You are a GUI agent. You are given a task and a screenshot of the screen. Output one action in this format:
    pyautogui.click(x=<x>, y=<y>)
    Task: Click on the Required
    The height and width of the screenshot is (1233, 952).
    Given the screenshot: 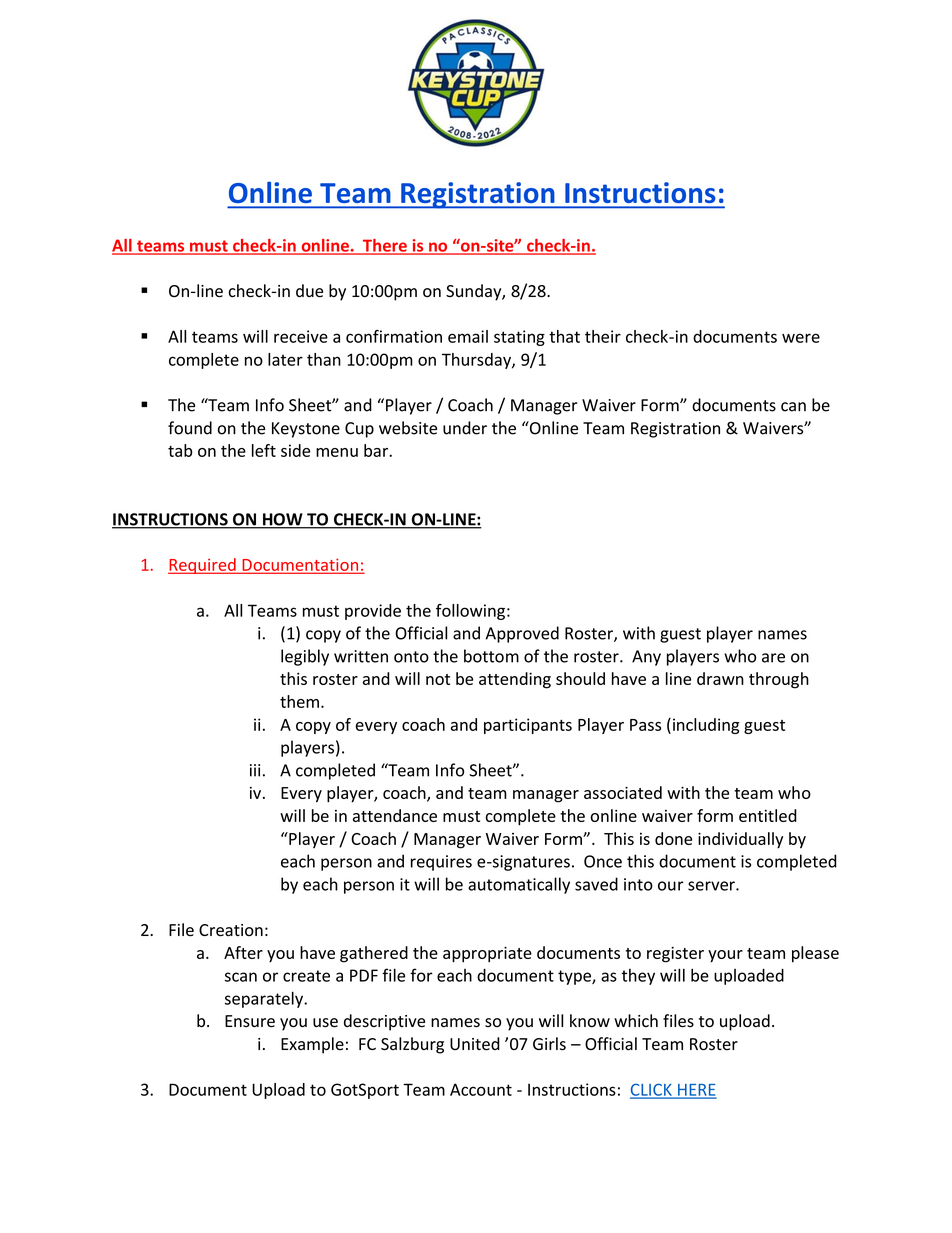 What is the action you would take?
    pyautogui.click(x=203, y=566)
